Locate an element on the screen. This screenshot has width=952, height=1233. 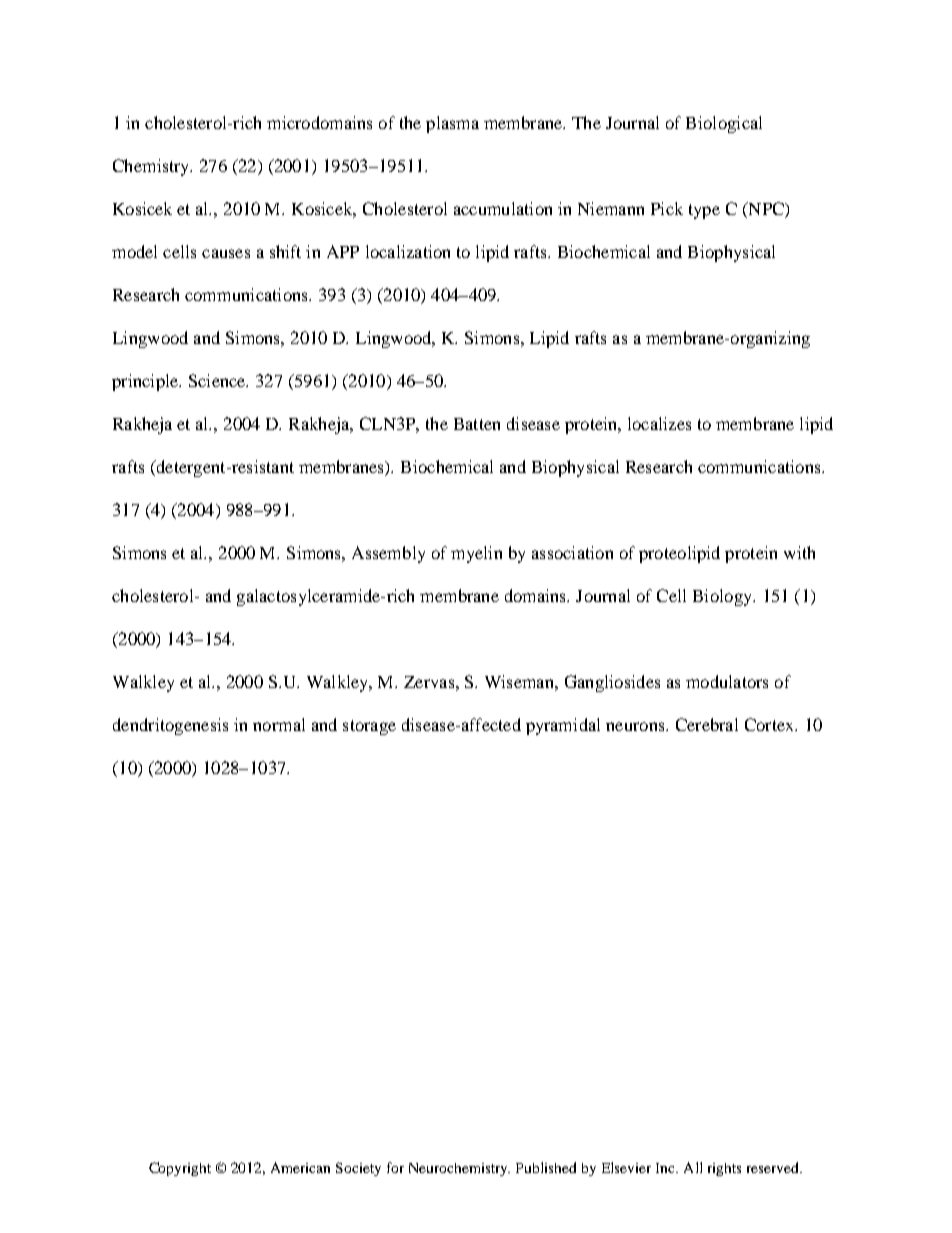
Wiseman is located at coordinates (520, 681).
